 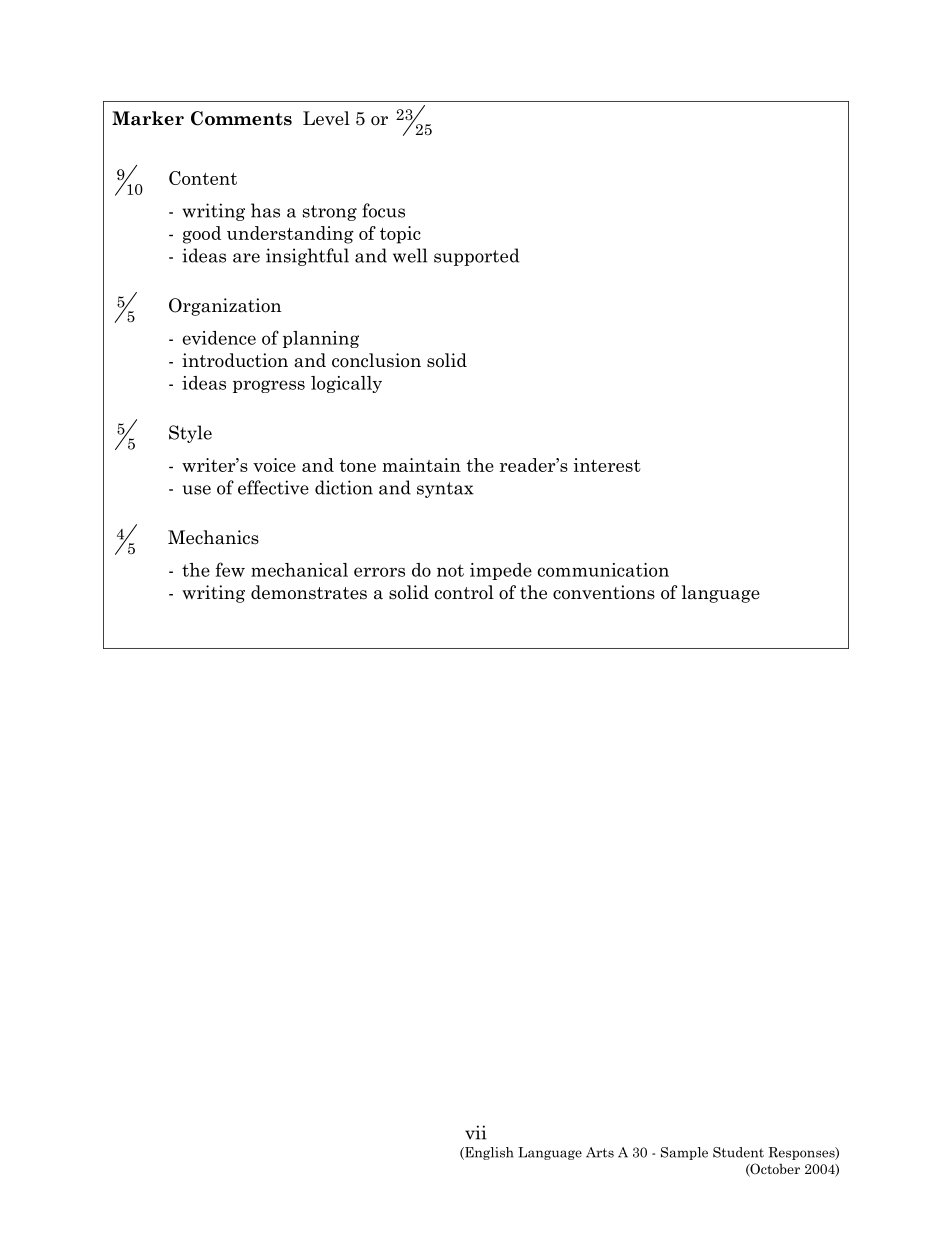 I want to click on demonstrates, so click(x=309, y=592).
